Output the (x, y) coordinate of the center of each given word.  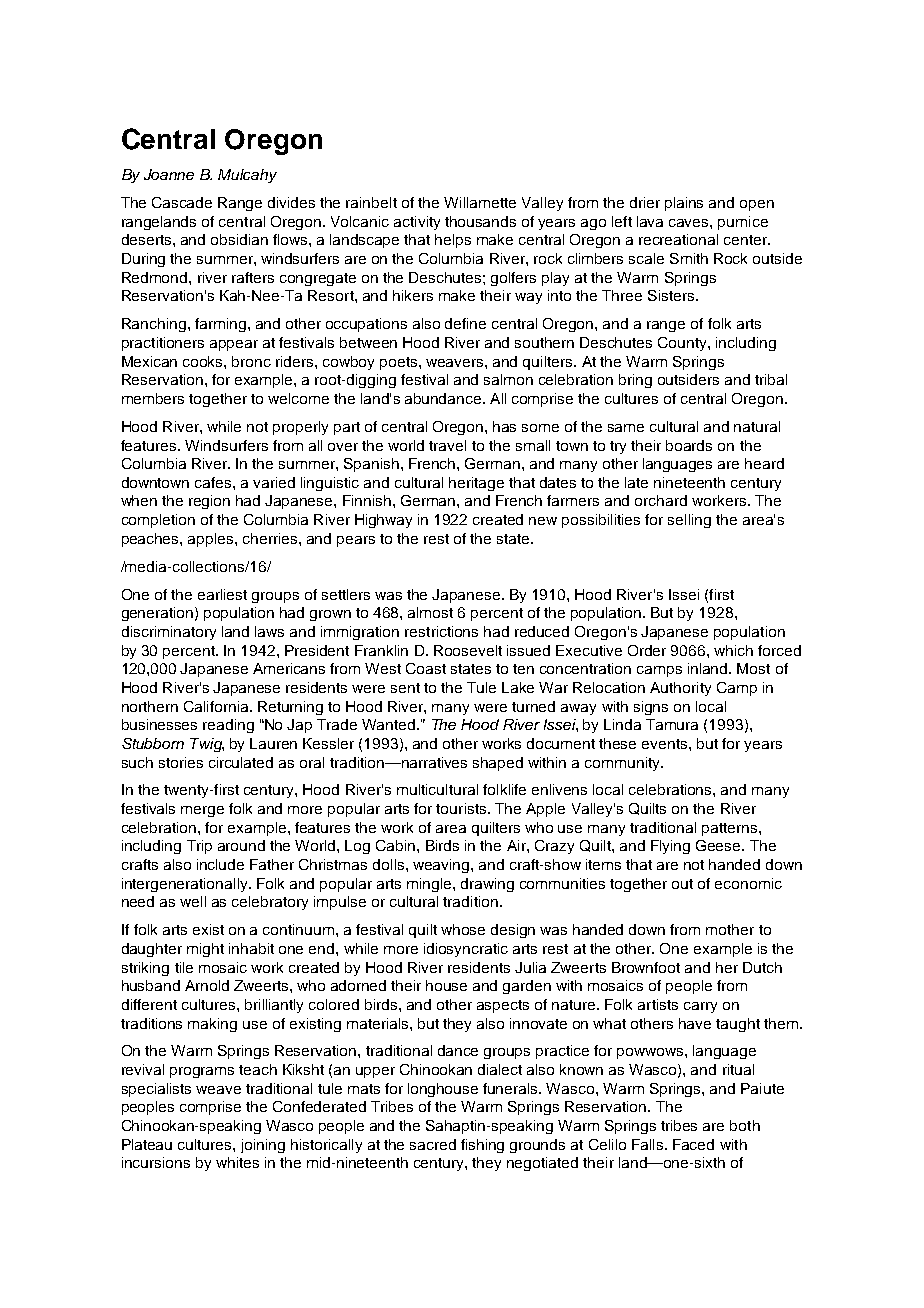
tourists (462, 808)
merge (202, 811)
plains (684, 204)
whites (237, 1162)
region (209, 502)
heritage (476, 484)
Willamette (480, 202)
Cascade (182, 202)
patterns (731, 829)
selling (689, 521)
